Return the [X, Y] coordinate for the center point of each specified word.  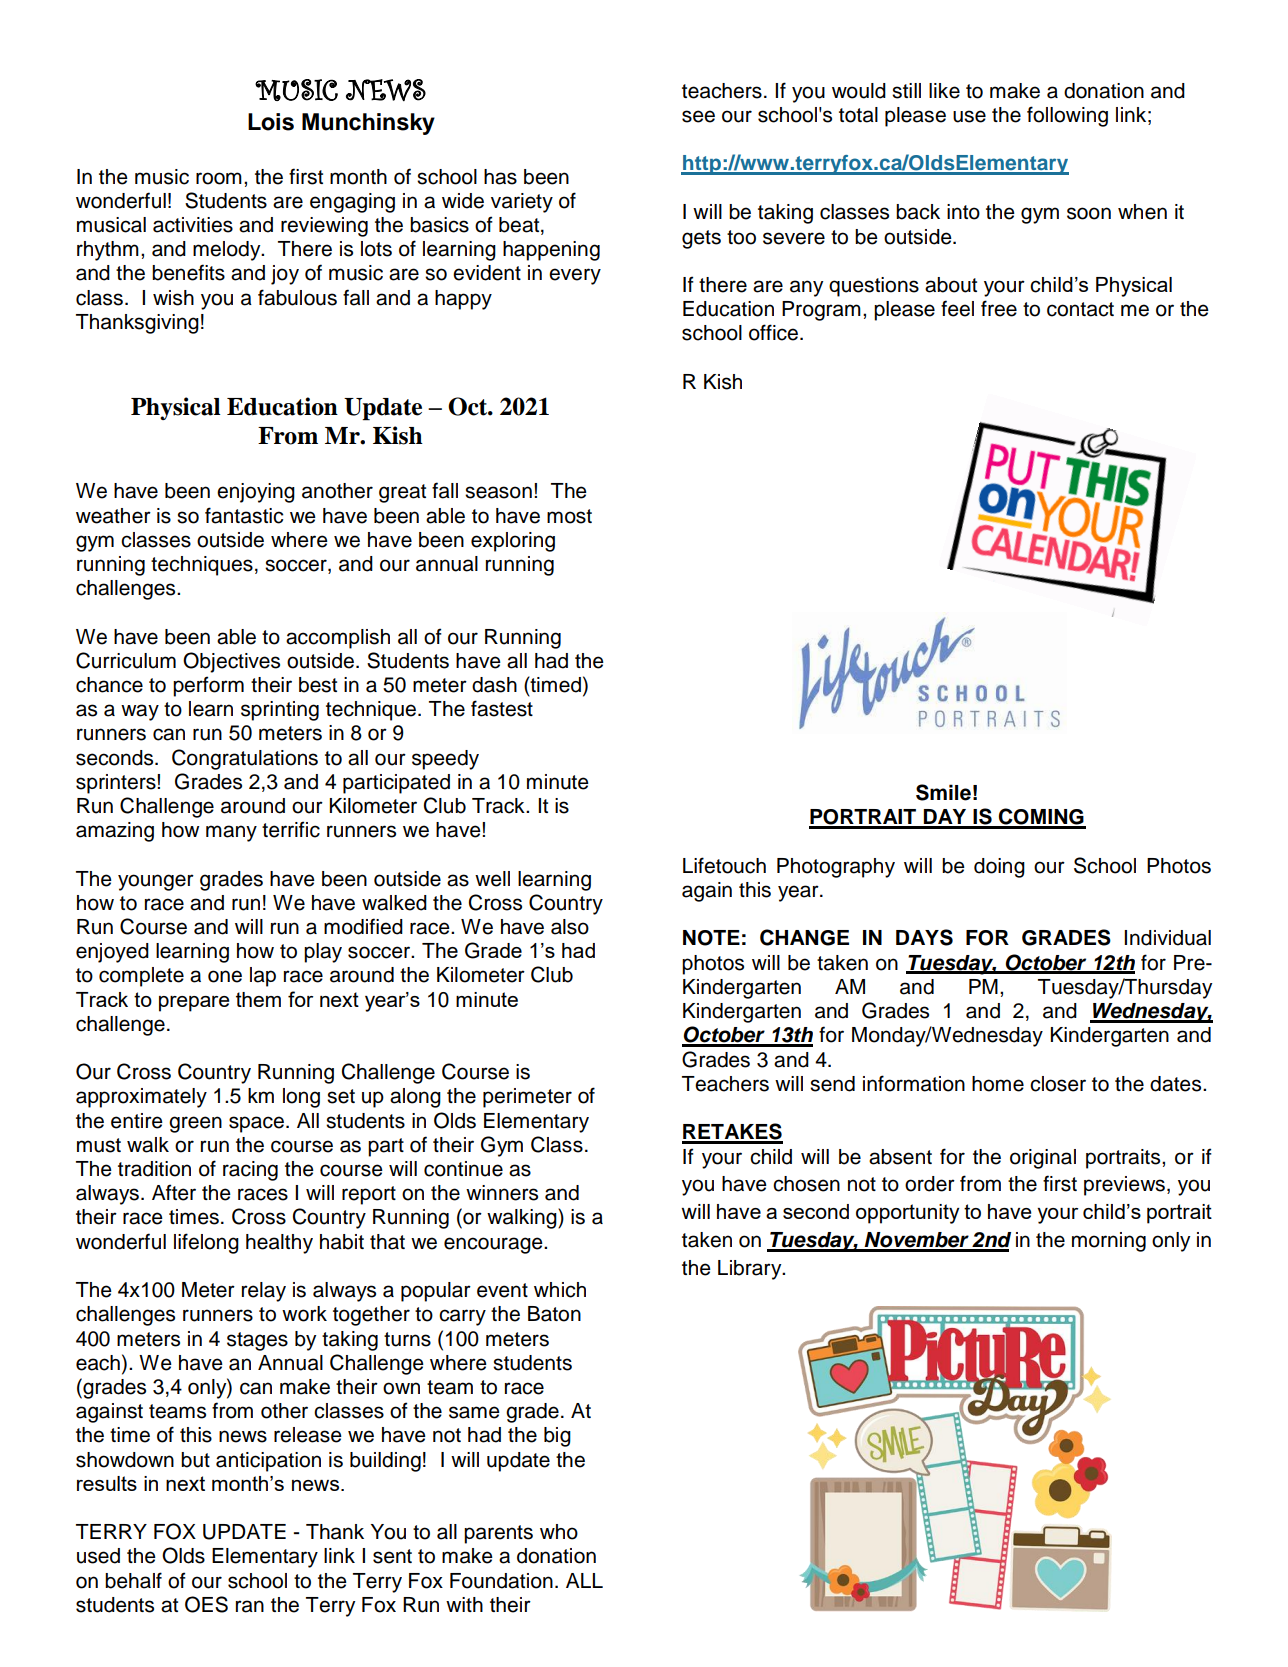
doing [999, 868]
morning [1109, 1242]
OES [206, 1604]
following [1067, 116]
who [559, 1532]
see [698, 116]
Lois [271, 122]
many [231, 833]
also [570, 927]
